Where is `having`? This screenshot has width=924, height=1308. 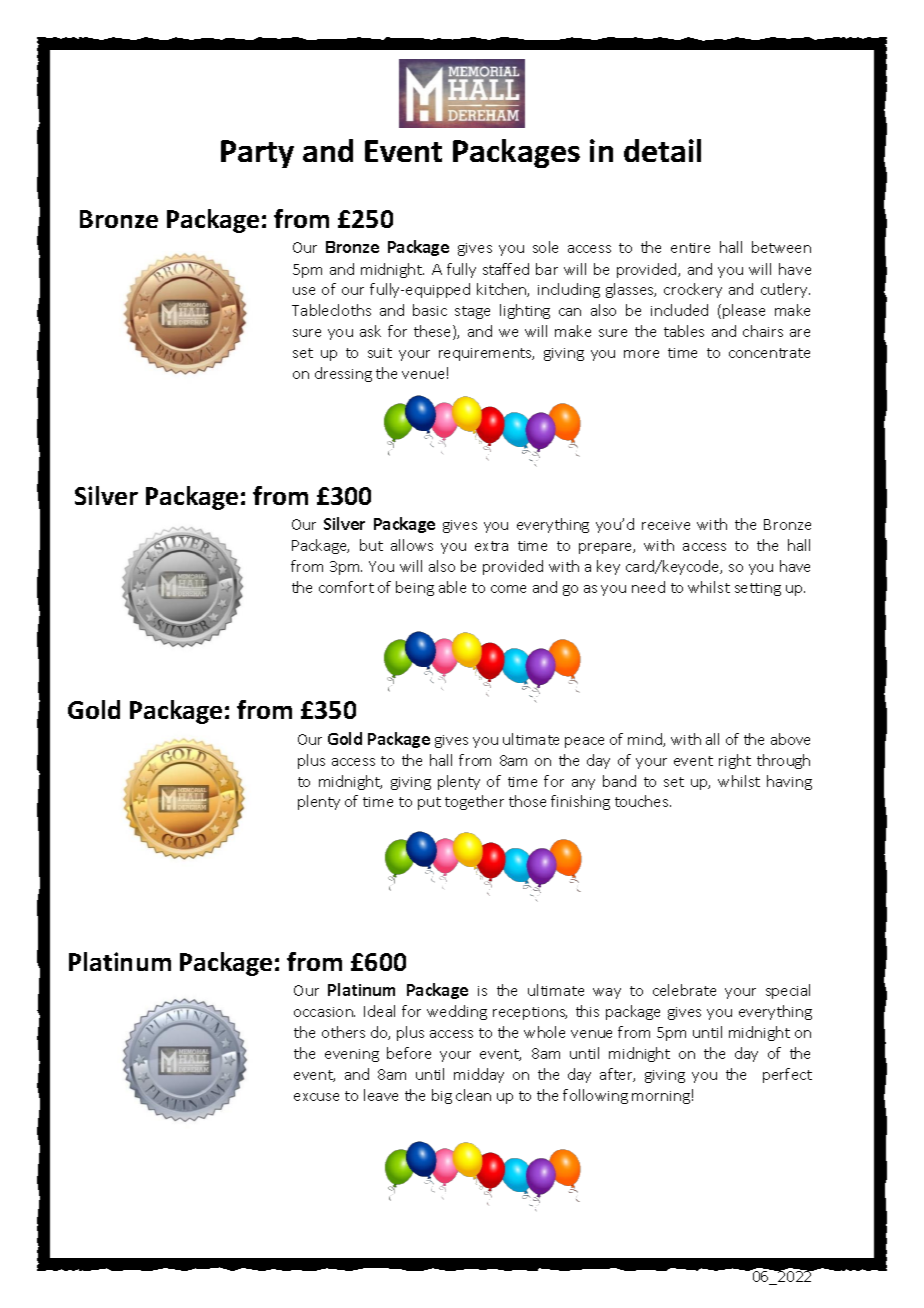
having is located at coordinates (789, 782).
